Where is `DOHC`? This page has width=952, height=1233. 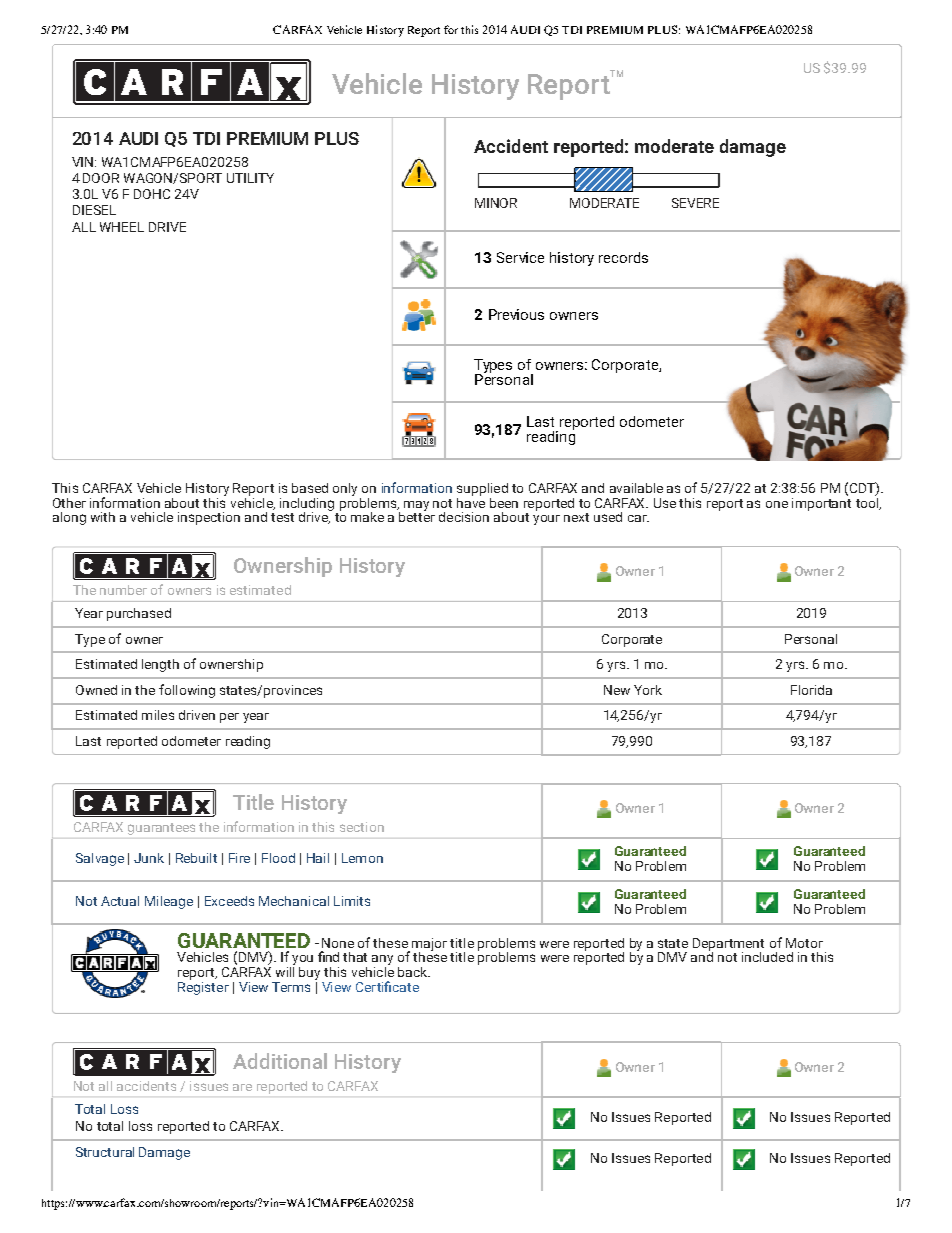
DOHC is located at coordinates (152, 194).
